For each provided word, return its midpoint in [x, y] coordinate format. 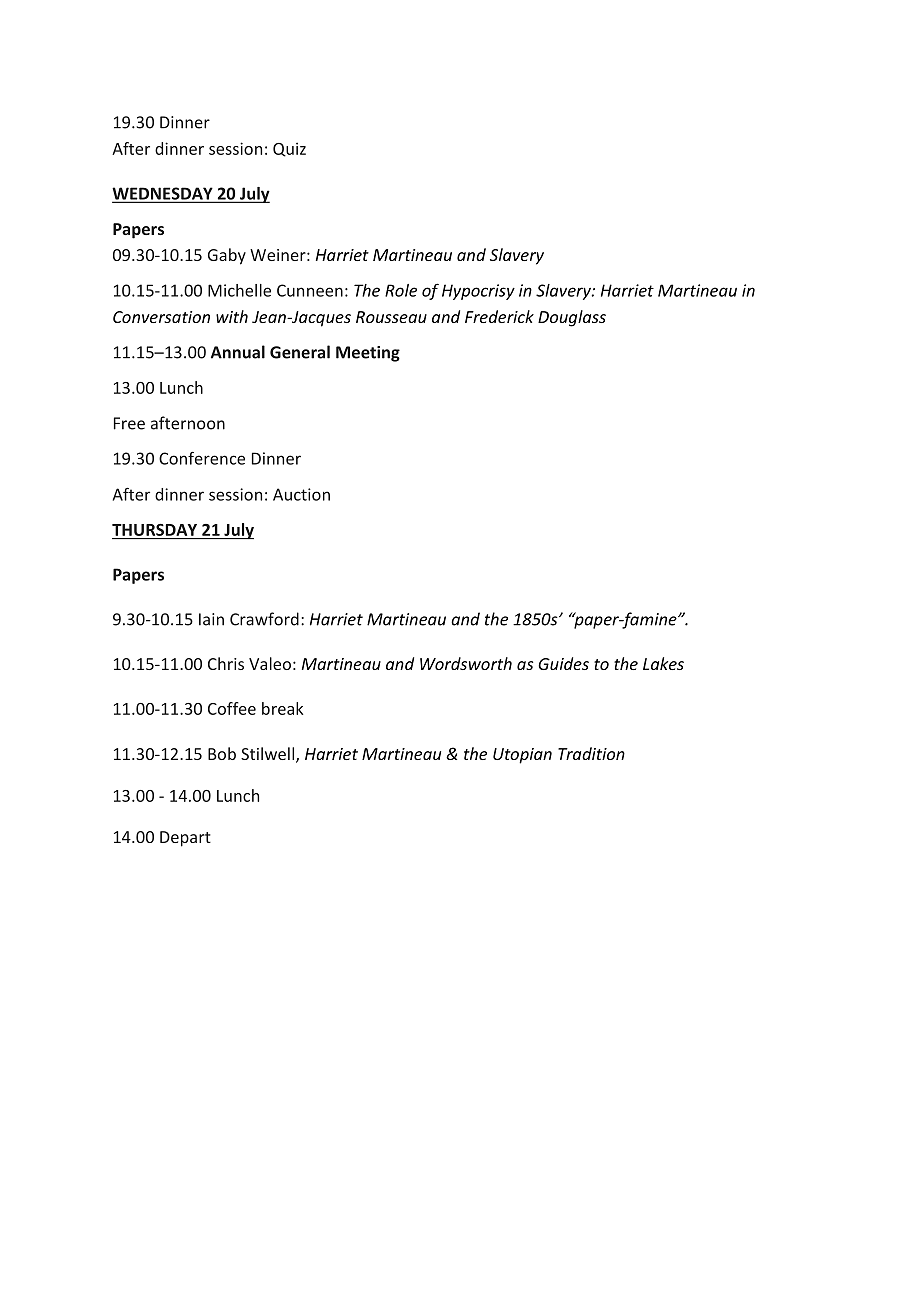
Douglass [572, 318]
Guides [563, 663]
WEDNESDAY [163, 194]
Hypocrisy [478, 292]
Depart [185, 839]
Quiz [289, 149]
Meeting [368, 354]
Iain [211, 619]
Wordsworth [466, 663]
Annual [238, 352]
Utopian [522, 756]
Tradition [591, 753]
